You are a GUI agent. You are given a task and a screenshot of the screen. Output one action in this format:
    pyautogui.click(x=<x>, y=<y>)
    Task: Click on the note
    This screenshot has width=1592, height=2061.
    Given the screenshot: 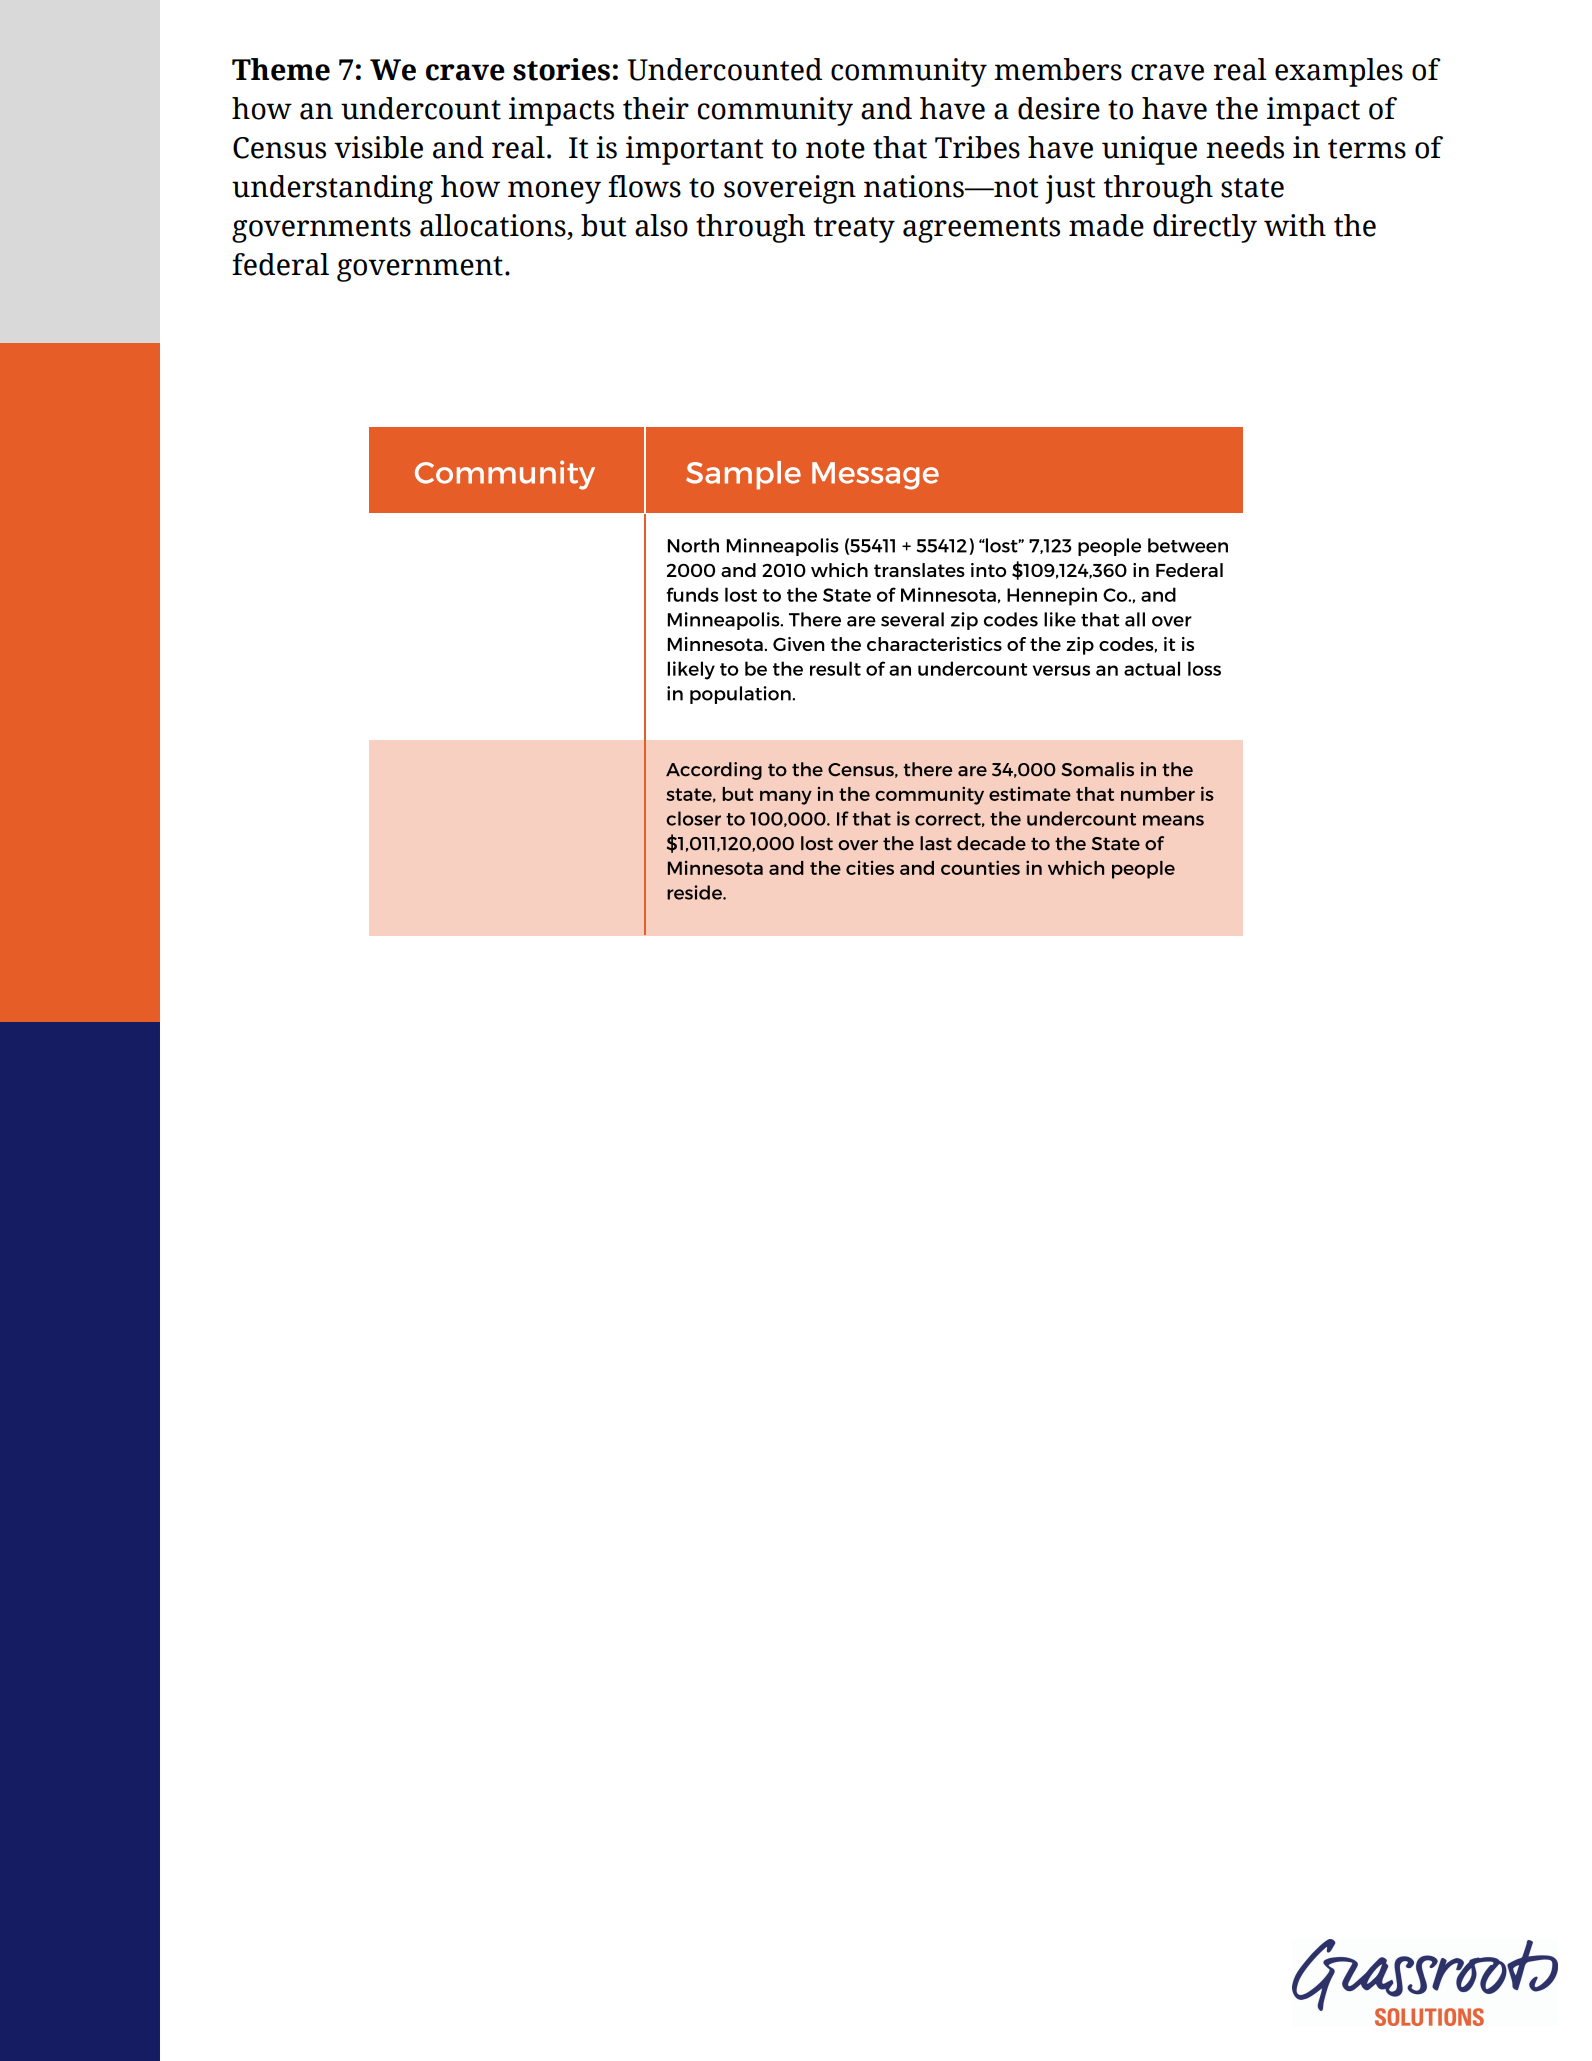 What is the action you would take?
    pyautogui.click(x=835, y=149)
